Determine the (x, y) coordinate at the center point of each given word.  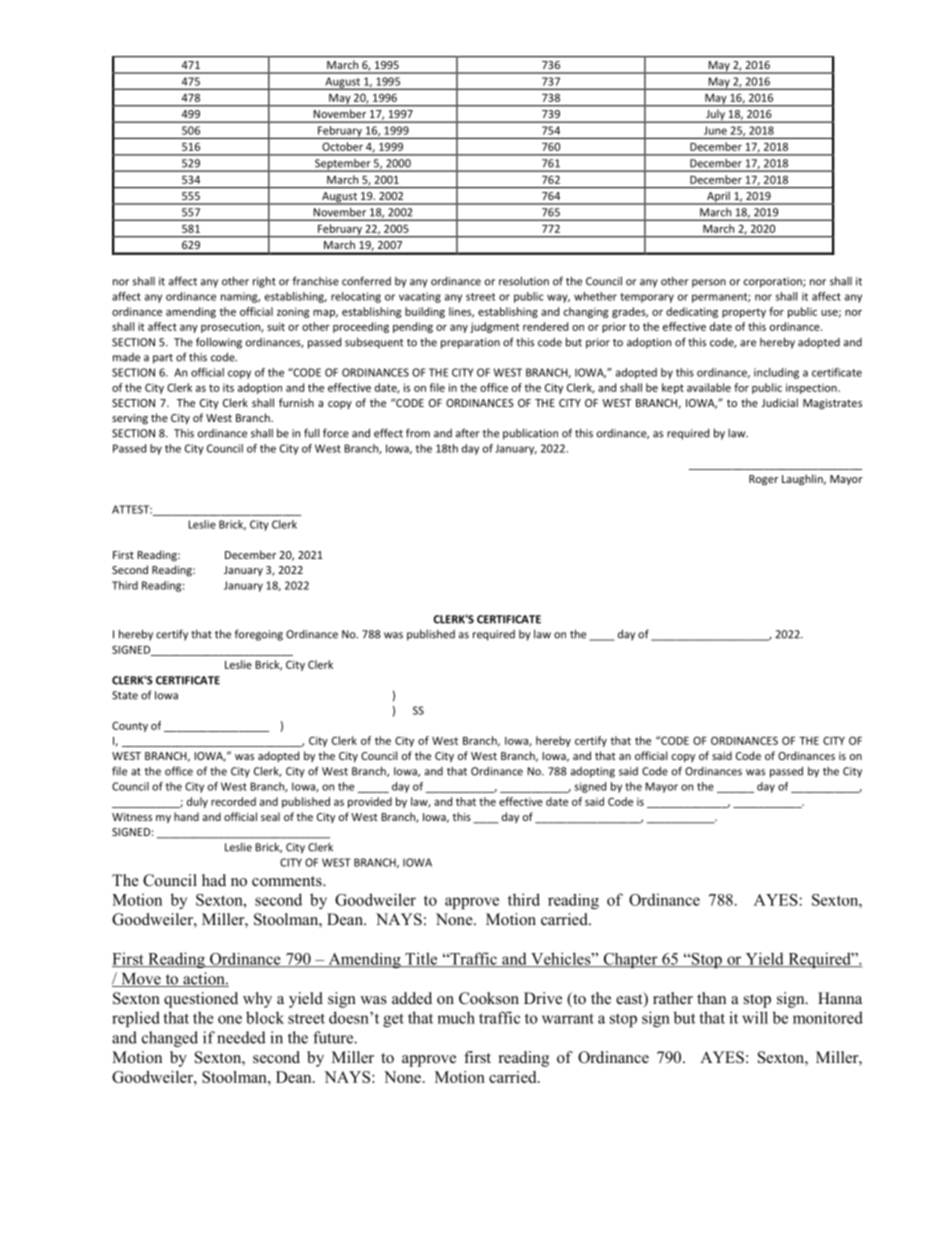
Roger (763, 480)
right (264, 282)
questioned (201, 1000)
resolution (524, 281)
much (456, 1017)
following (219, 343)
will (755, 1017)
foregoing (259, 635)
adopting (593, 772)
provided (370, 802)
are (748, 343)
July (715, 116)
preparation (470, 343)
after (468, 433)
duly (197, 802)
